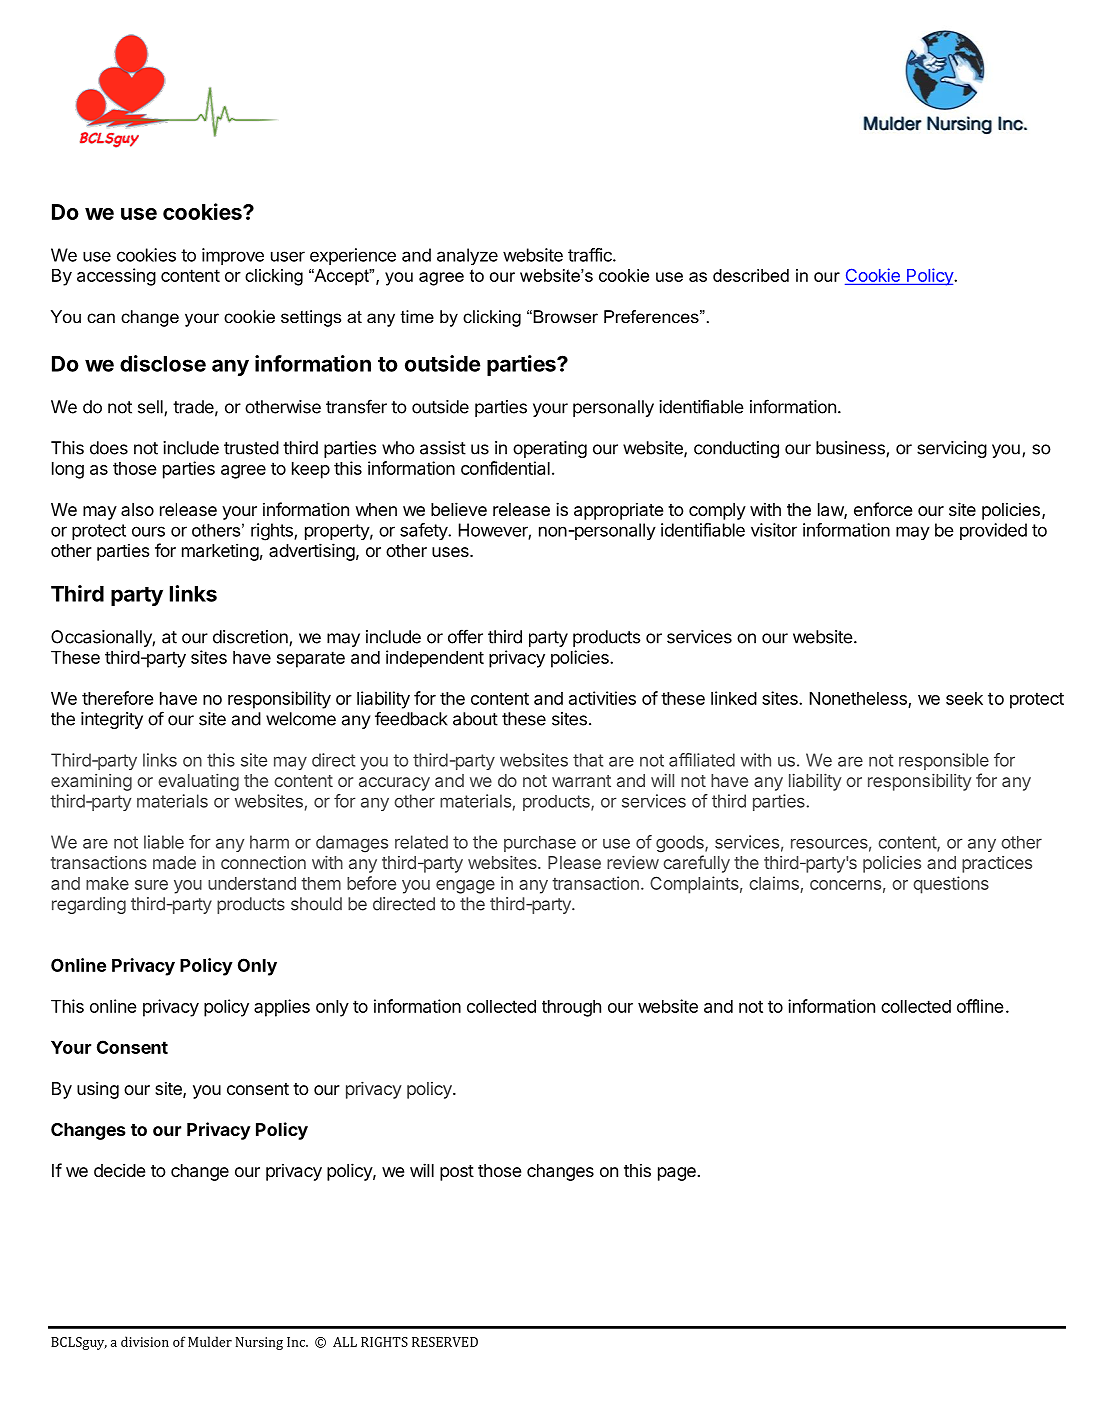 Image resolution: width=1093 pixels, height=1414 pixels. I want to click on about, so click(475, 719).
